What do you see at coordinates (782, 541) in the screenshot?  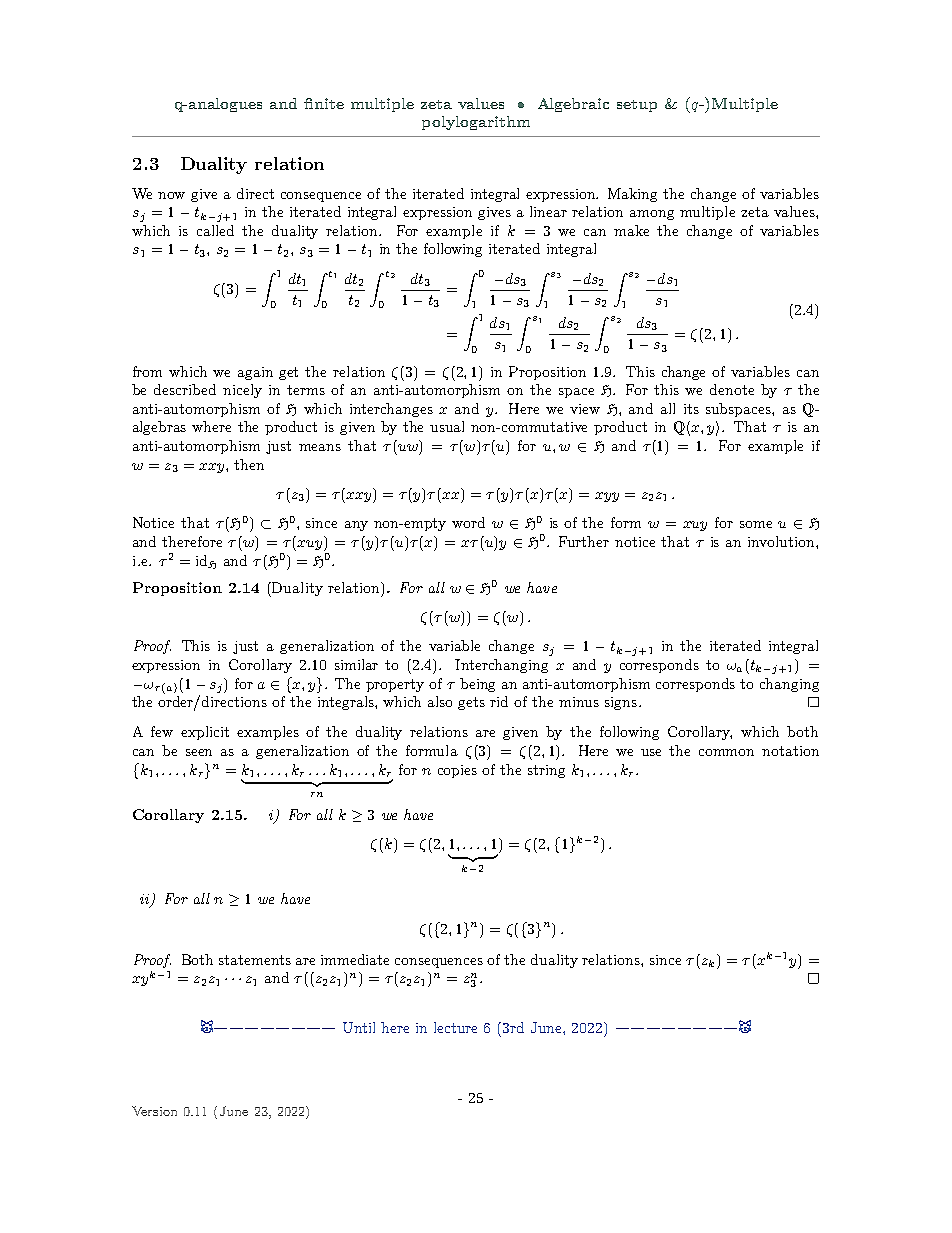 I see `involution` at bounding box center [782, 541].
